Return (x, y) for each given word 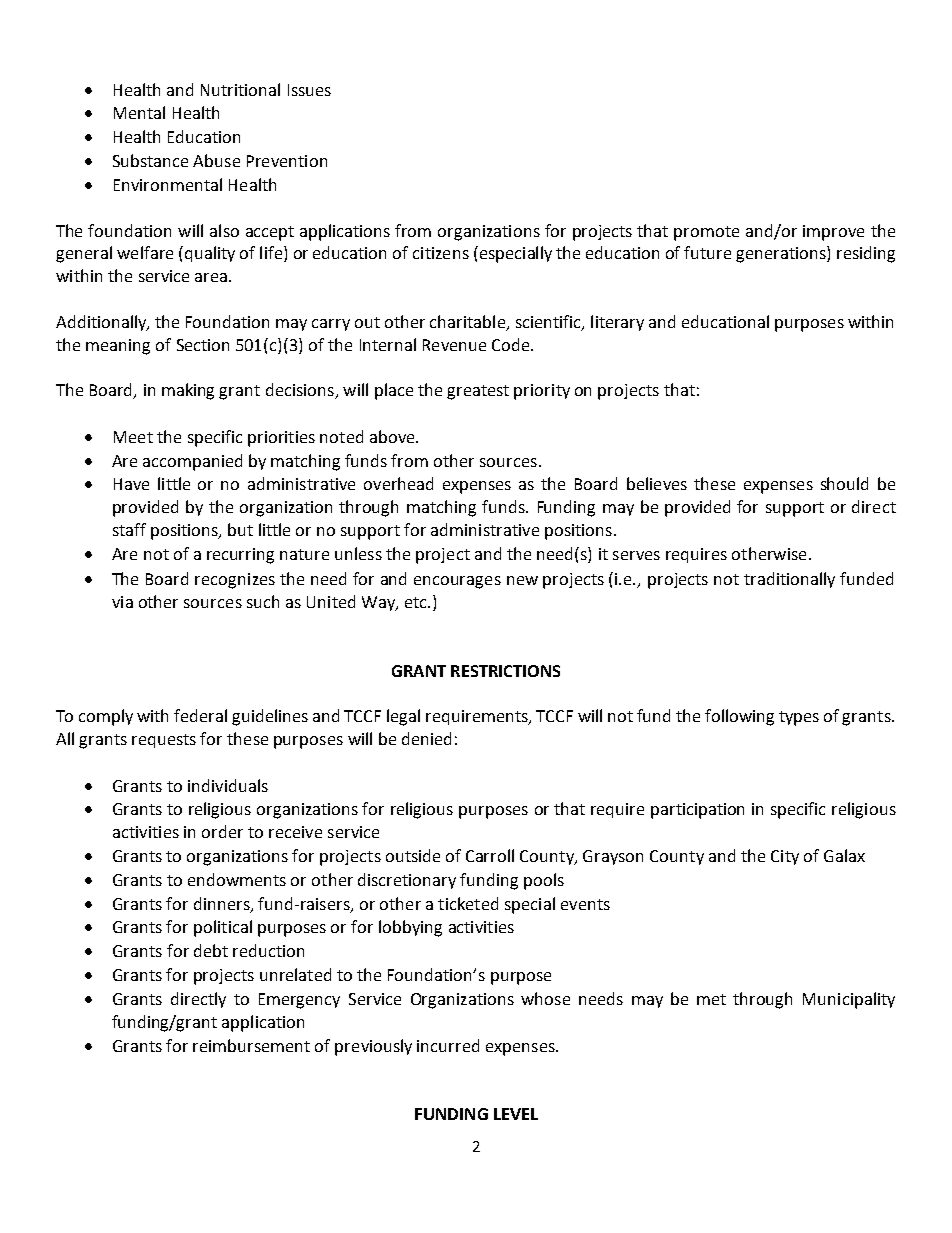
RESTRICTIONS (505, 671)
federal (200, 715)
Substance (150, 160)
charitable (469, 322)
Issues (309, 90)
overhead (398, 483)
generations (782, 254)
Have (131, 484)
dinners (223, 904)
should (844, 483)
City (785, 857)
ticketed (468, 903)
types (799, 718)
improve (833, 233)
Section (203, 345)
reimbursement (251, 1045)
